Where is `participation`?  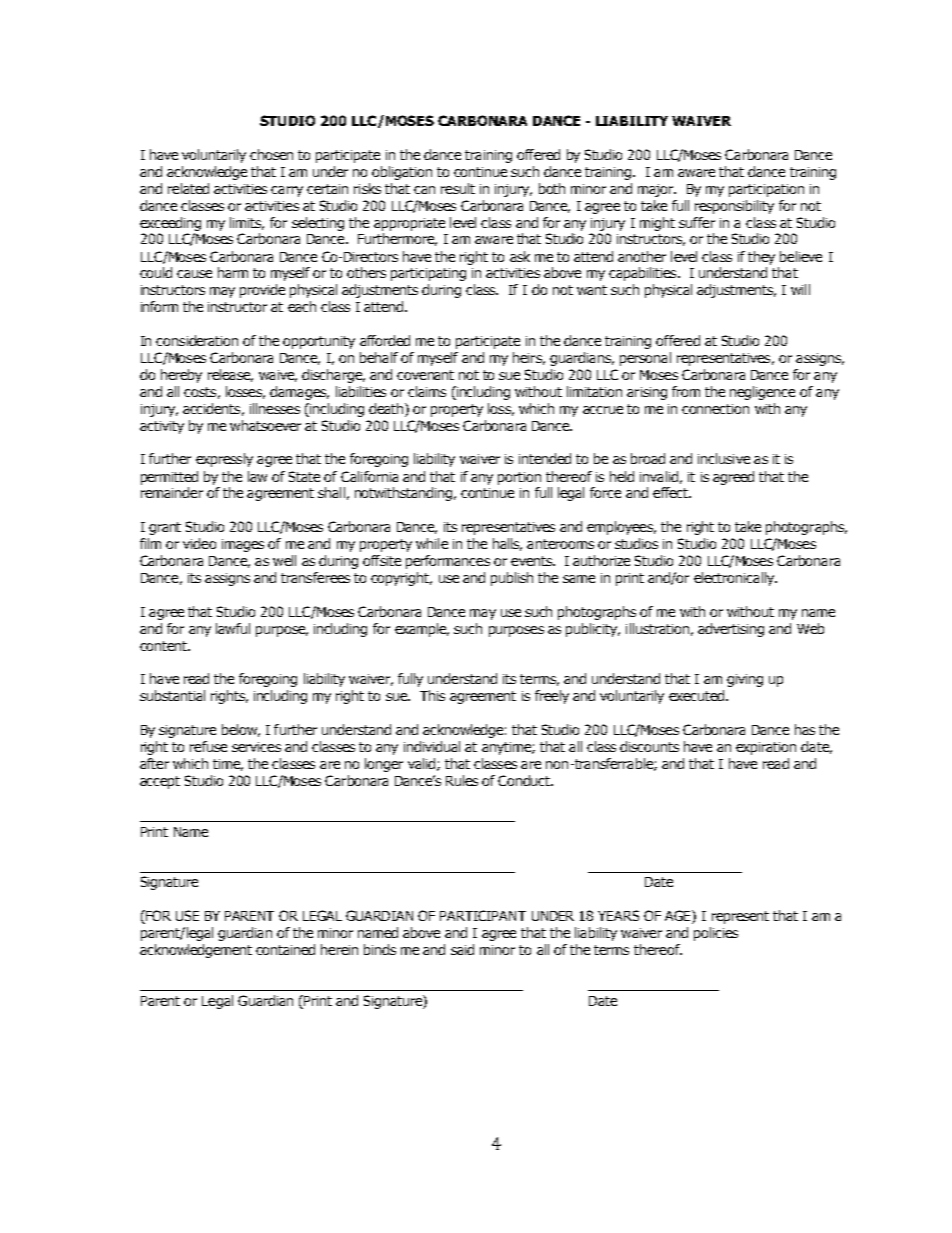 participation is located at coordinates (766, 190).
